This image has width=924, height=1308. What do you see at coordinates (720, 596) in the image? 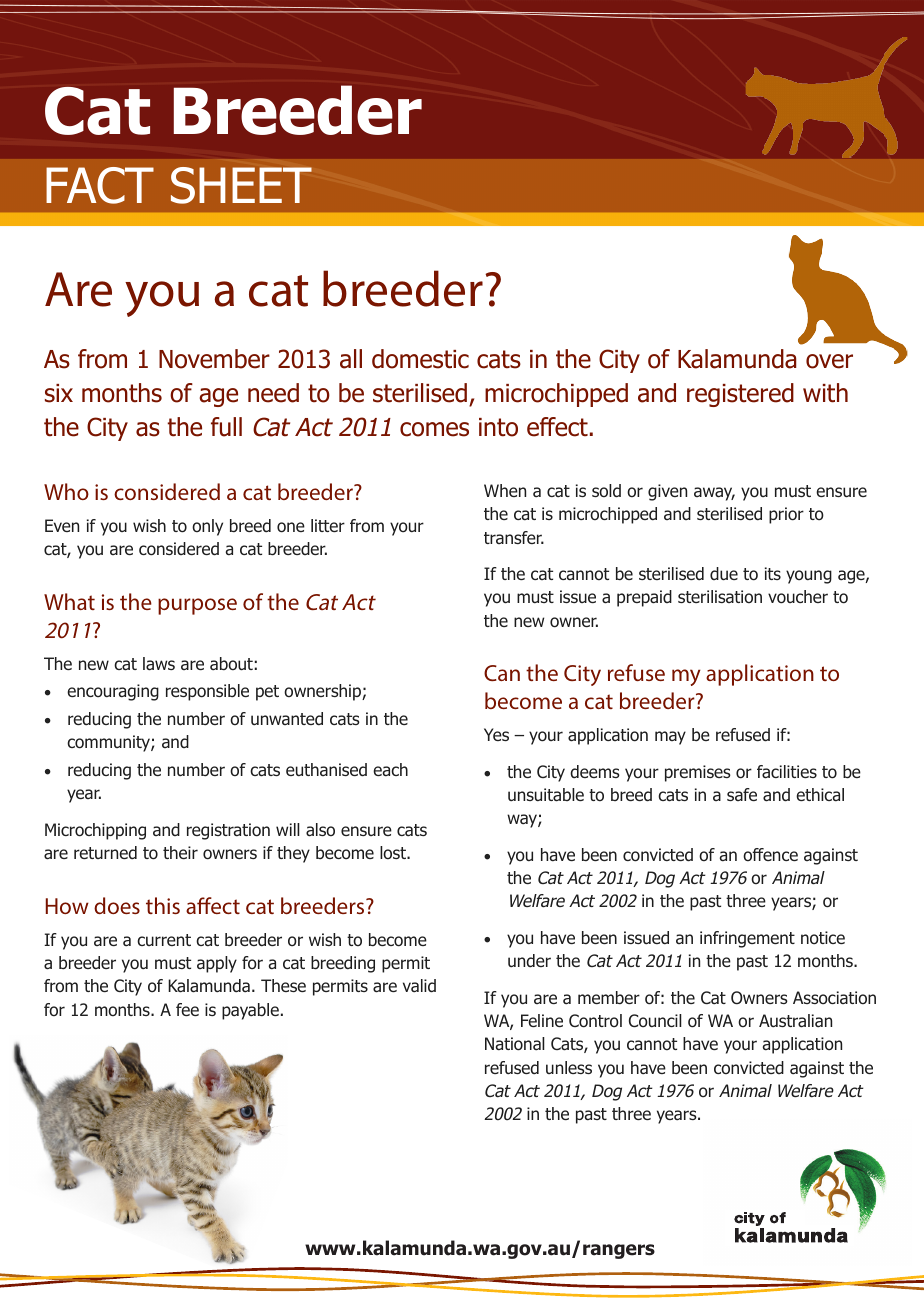
I see `sterilisation` at bounding box center [720, 596].
